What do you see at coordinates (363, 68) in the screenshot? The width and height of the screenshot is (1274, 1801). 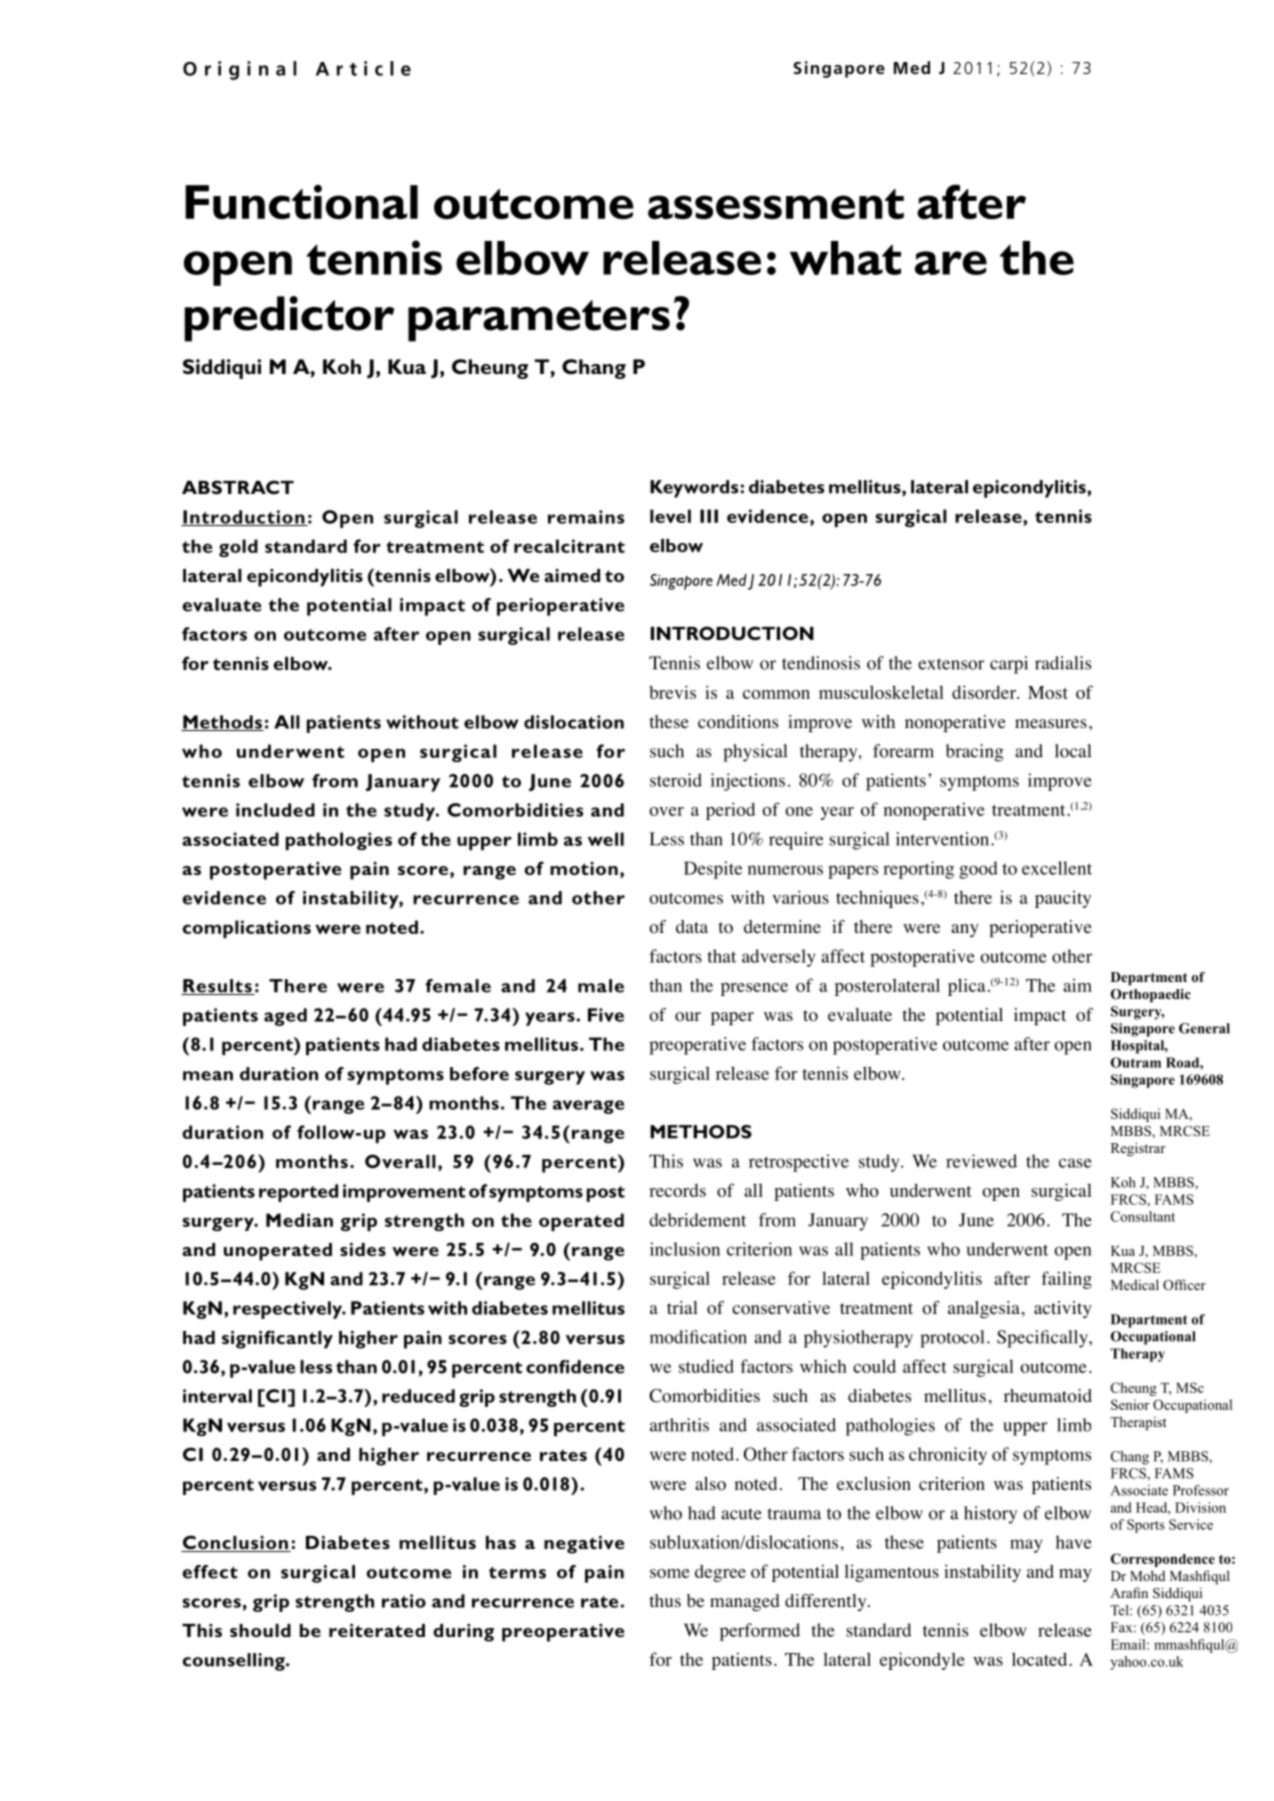 I see `Article` at bounding box center [363, 68].
